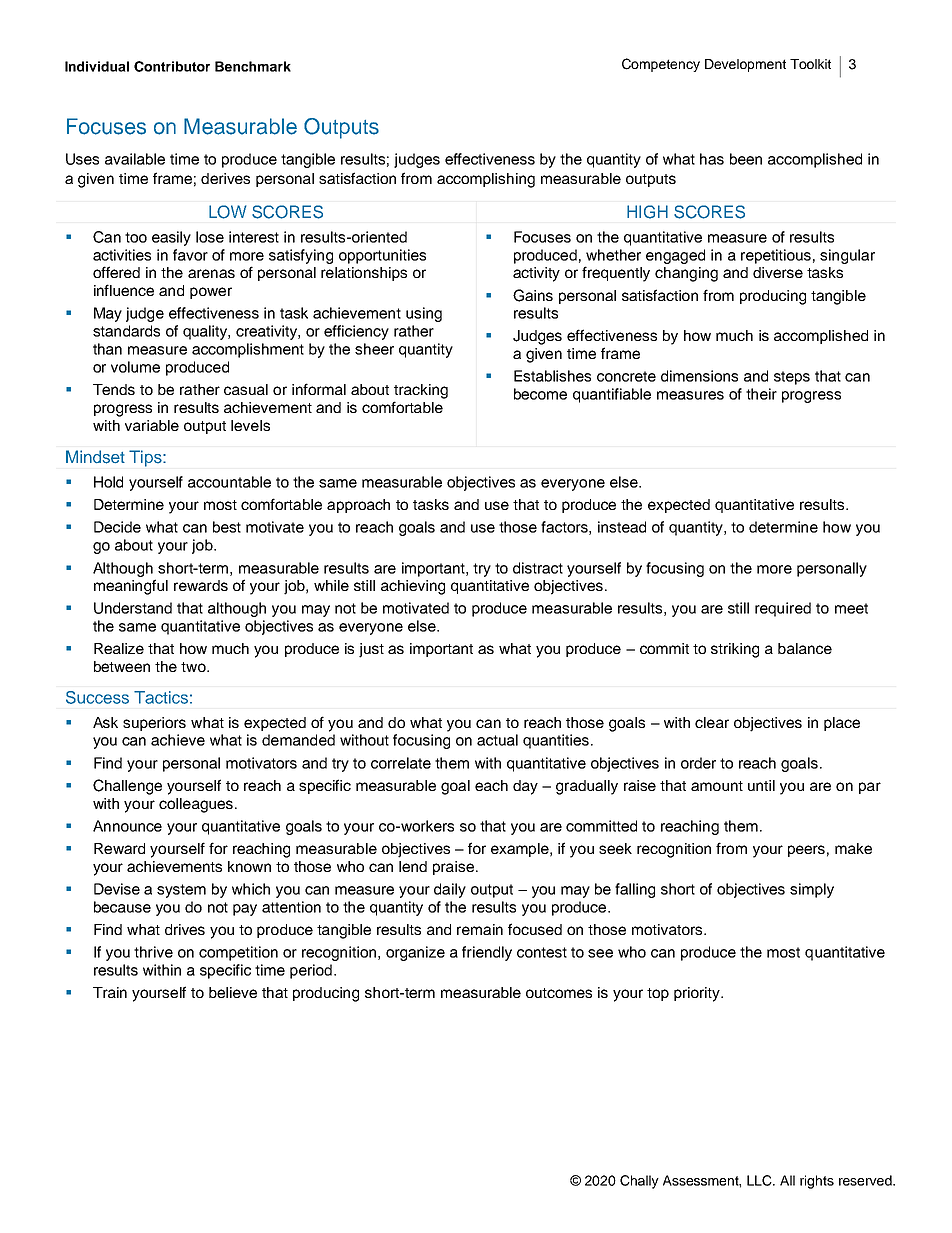  What do you see at coordinates (559, 993) in the screenshot?
I see `outcomes` at bounding box center [559, 993].
